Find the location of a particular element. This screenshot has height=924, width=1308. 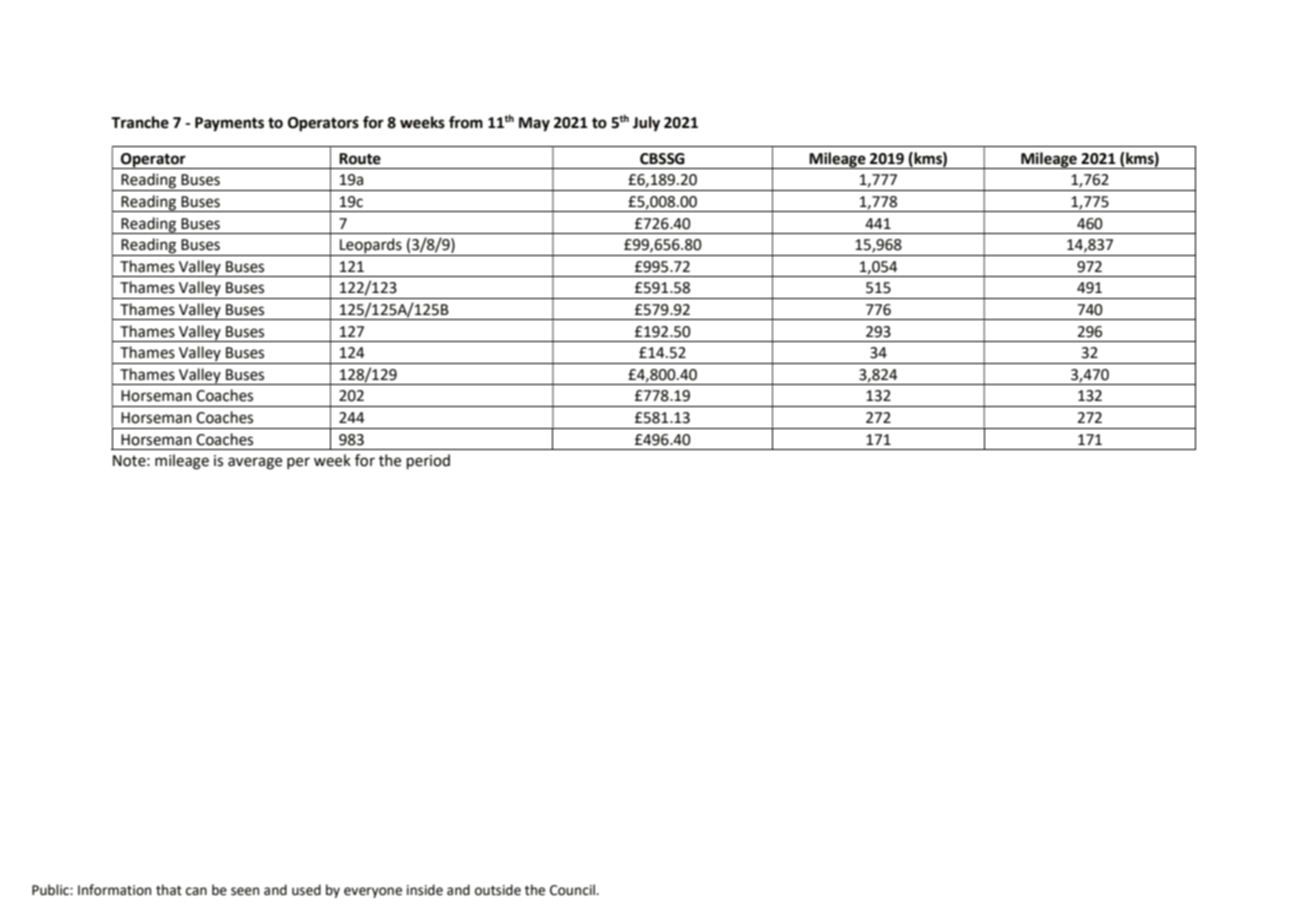

May is located at coordinates (534, 124).
